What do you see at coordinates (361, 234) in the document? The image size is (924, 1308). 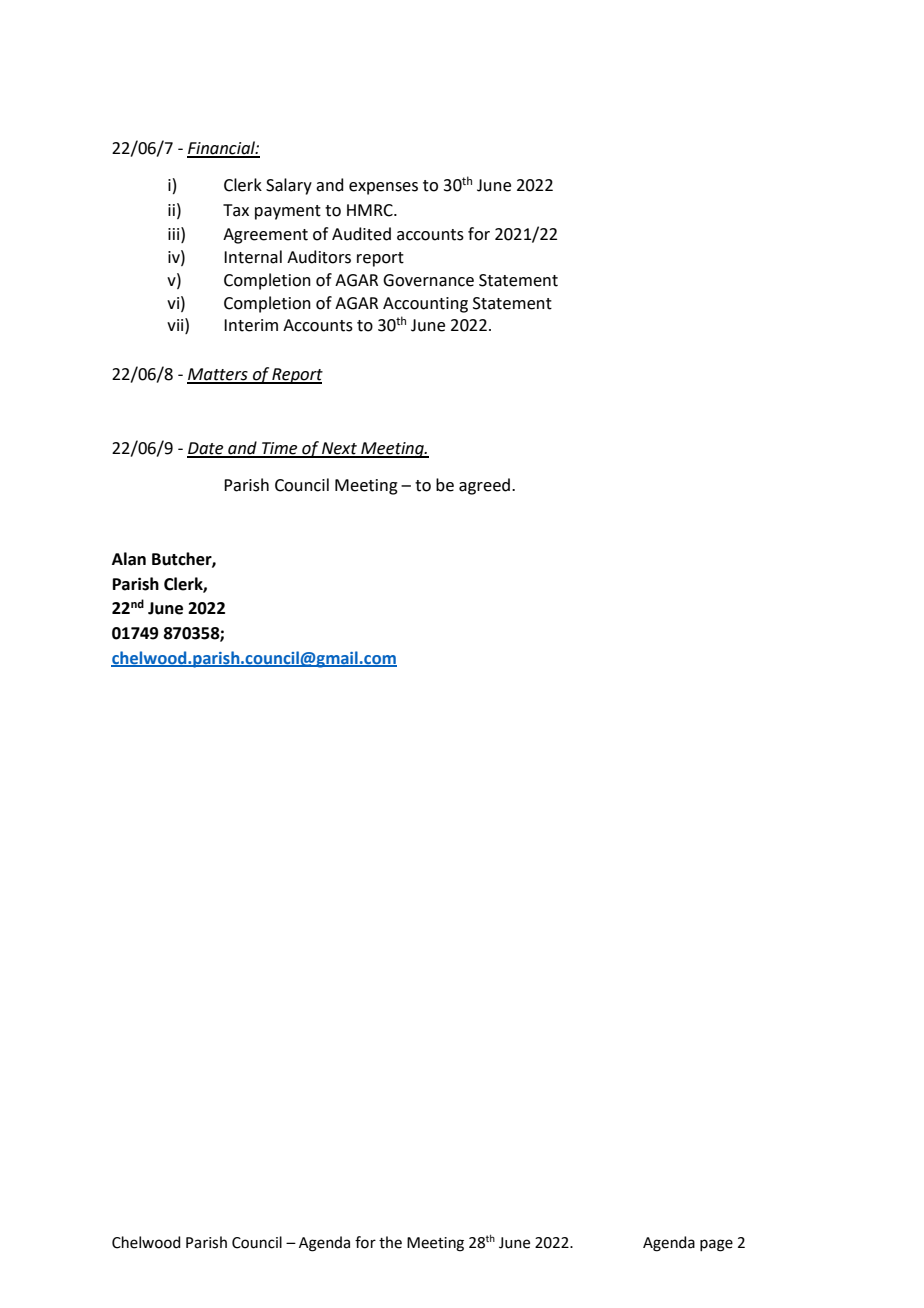 I see `Audited` at bounding box center [361, 234].
